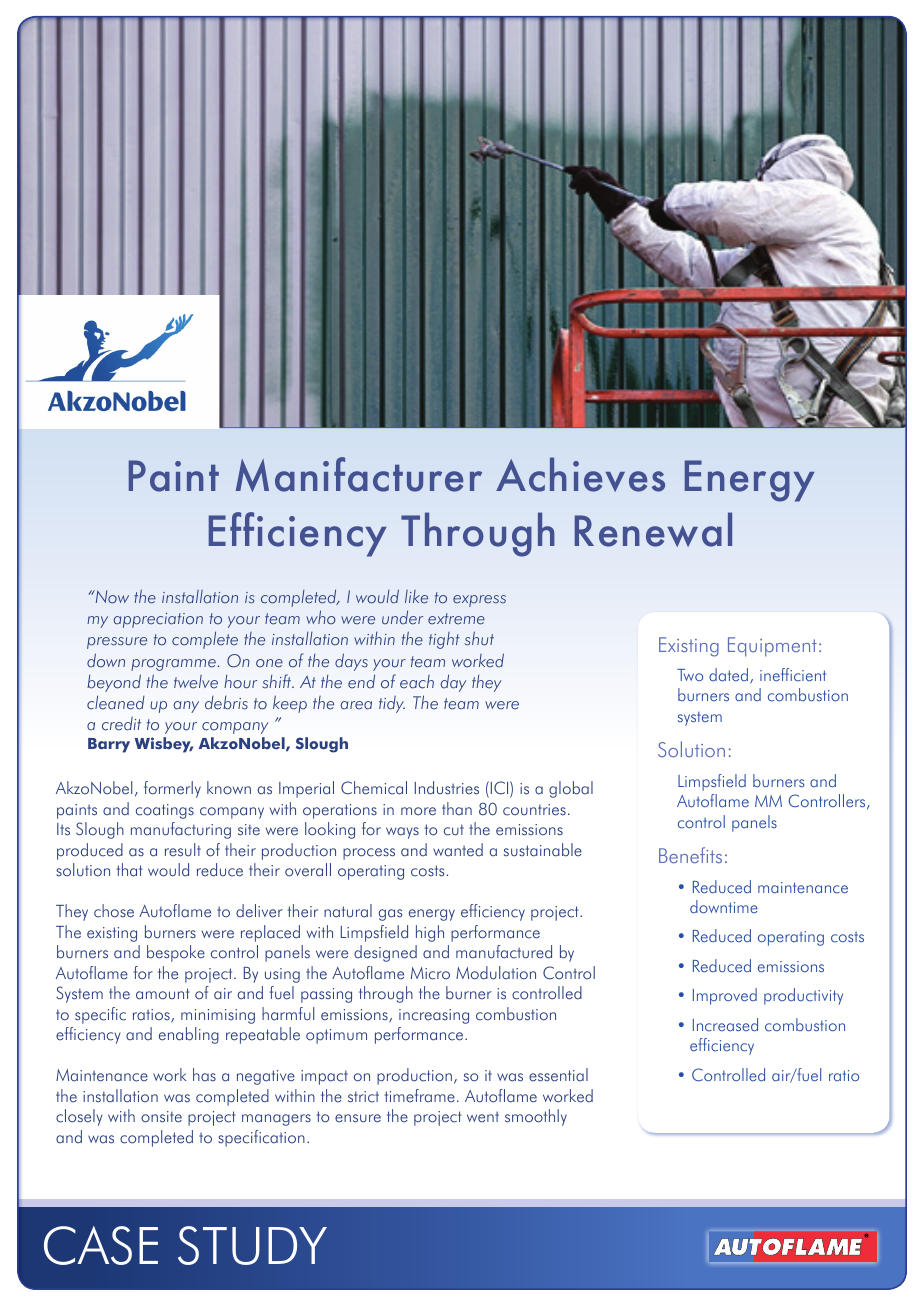 This page has width=924, height=1308. I want to click on amount, so click(163, 994).
